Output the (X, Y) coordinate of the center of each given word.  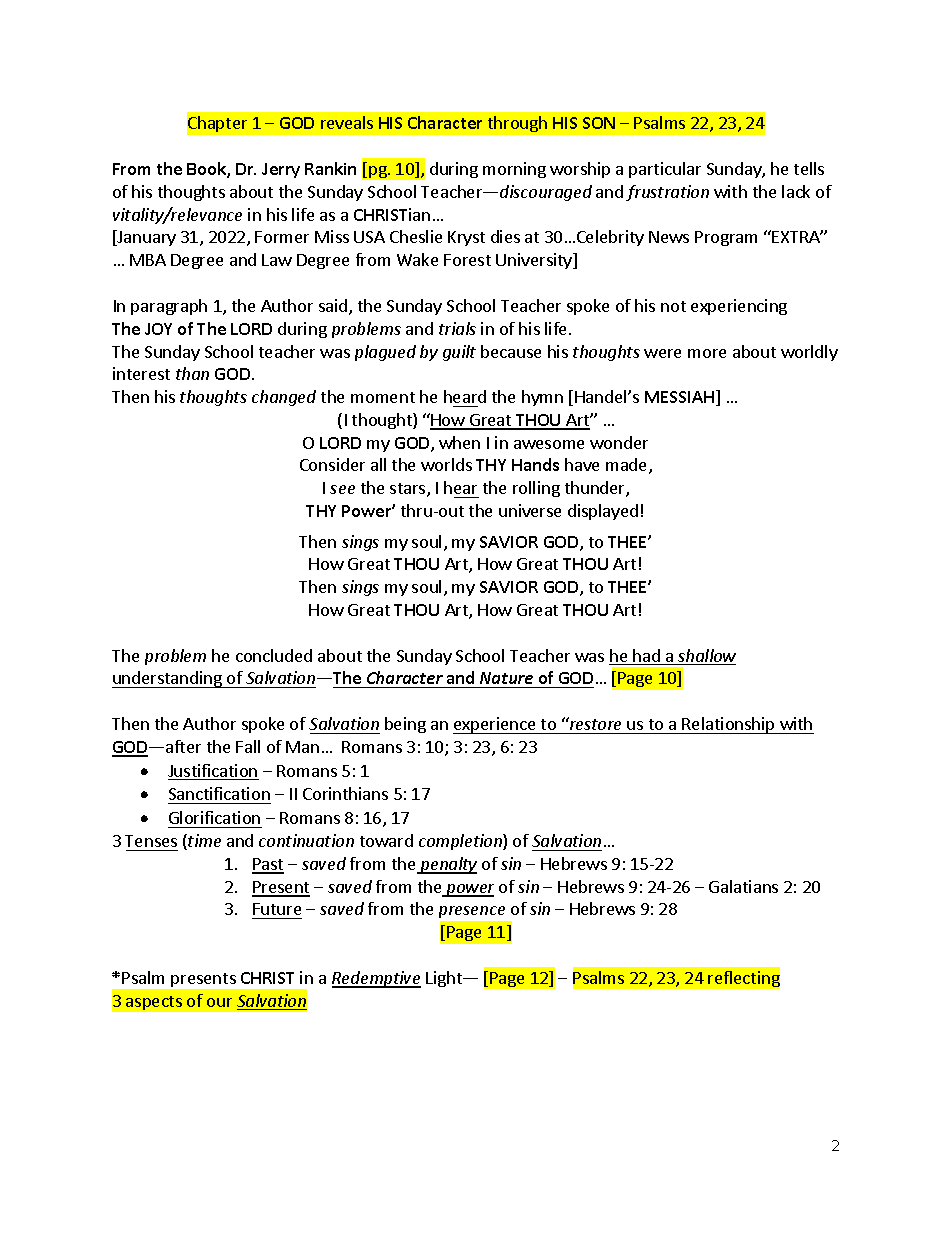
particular (665, 170)
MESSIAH (679, 397)
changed (284, 398)
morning (514, 170)
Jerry (281, 170)
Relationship (729, 725)
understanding (168, 679)
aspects (154, 1003)
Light (445, 979)
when (459, 442)
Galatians (743, 886)
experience (495, 725)
